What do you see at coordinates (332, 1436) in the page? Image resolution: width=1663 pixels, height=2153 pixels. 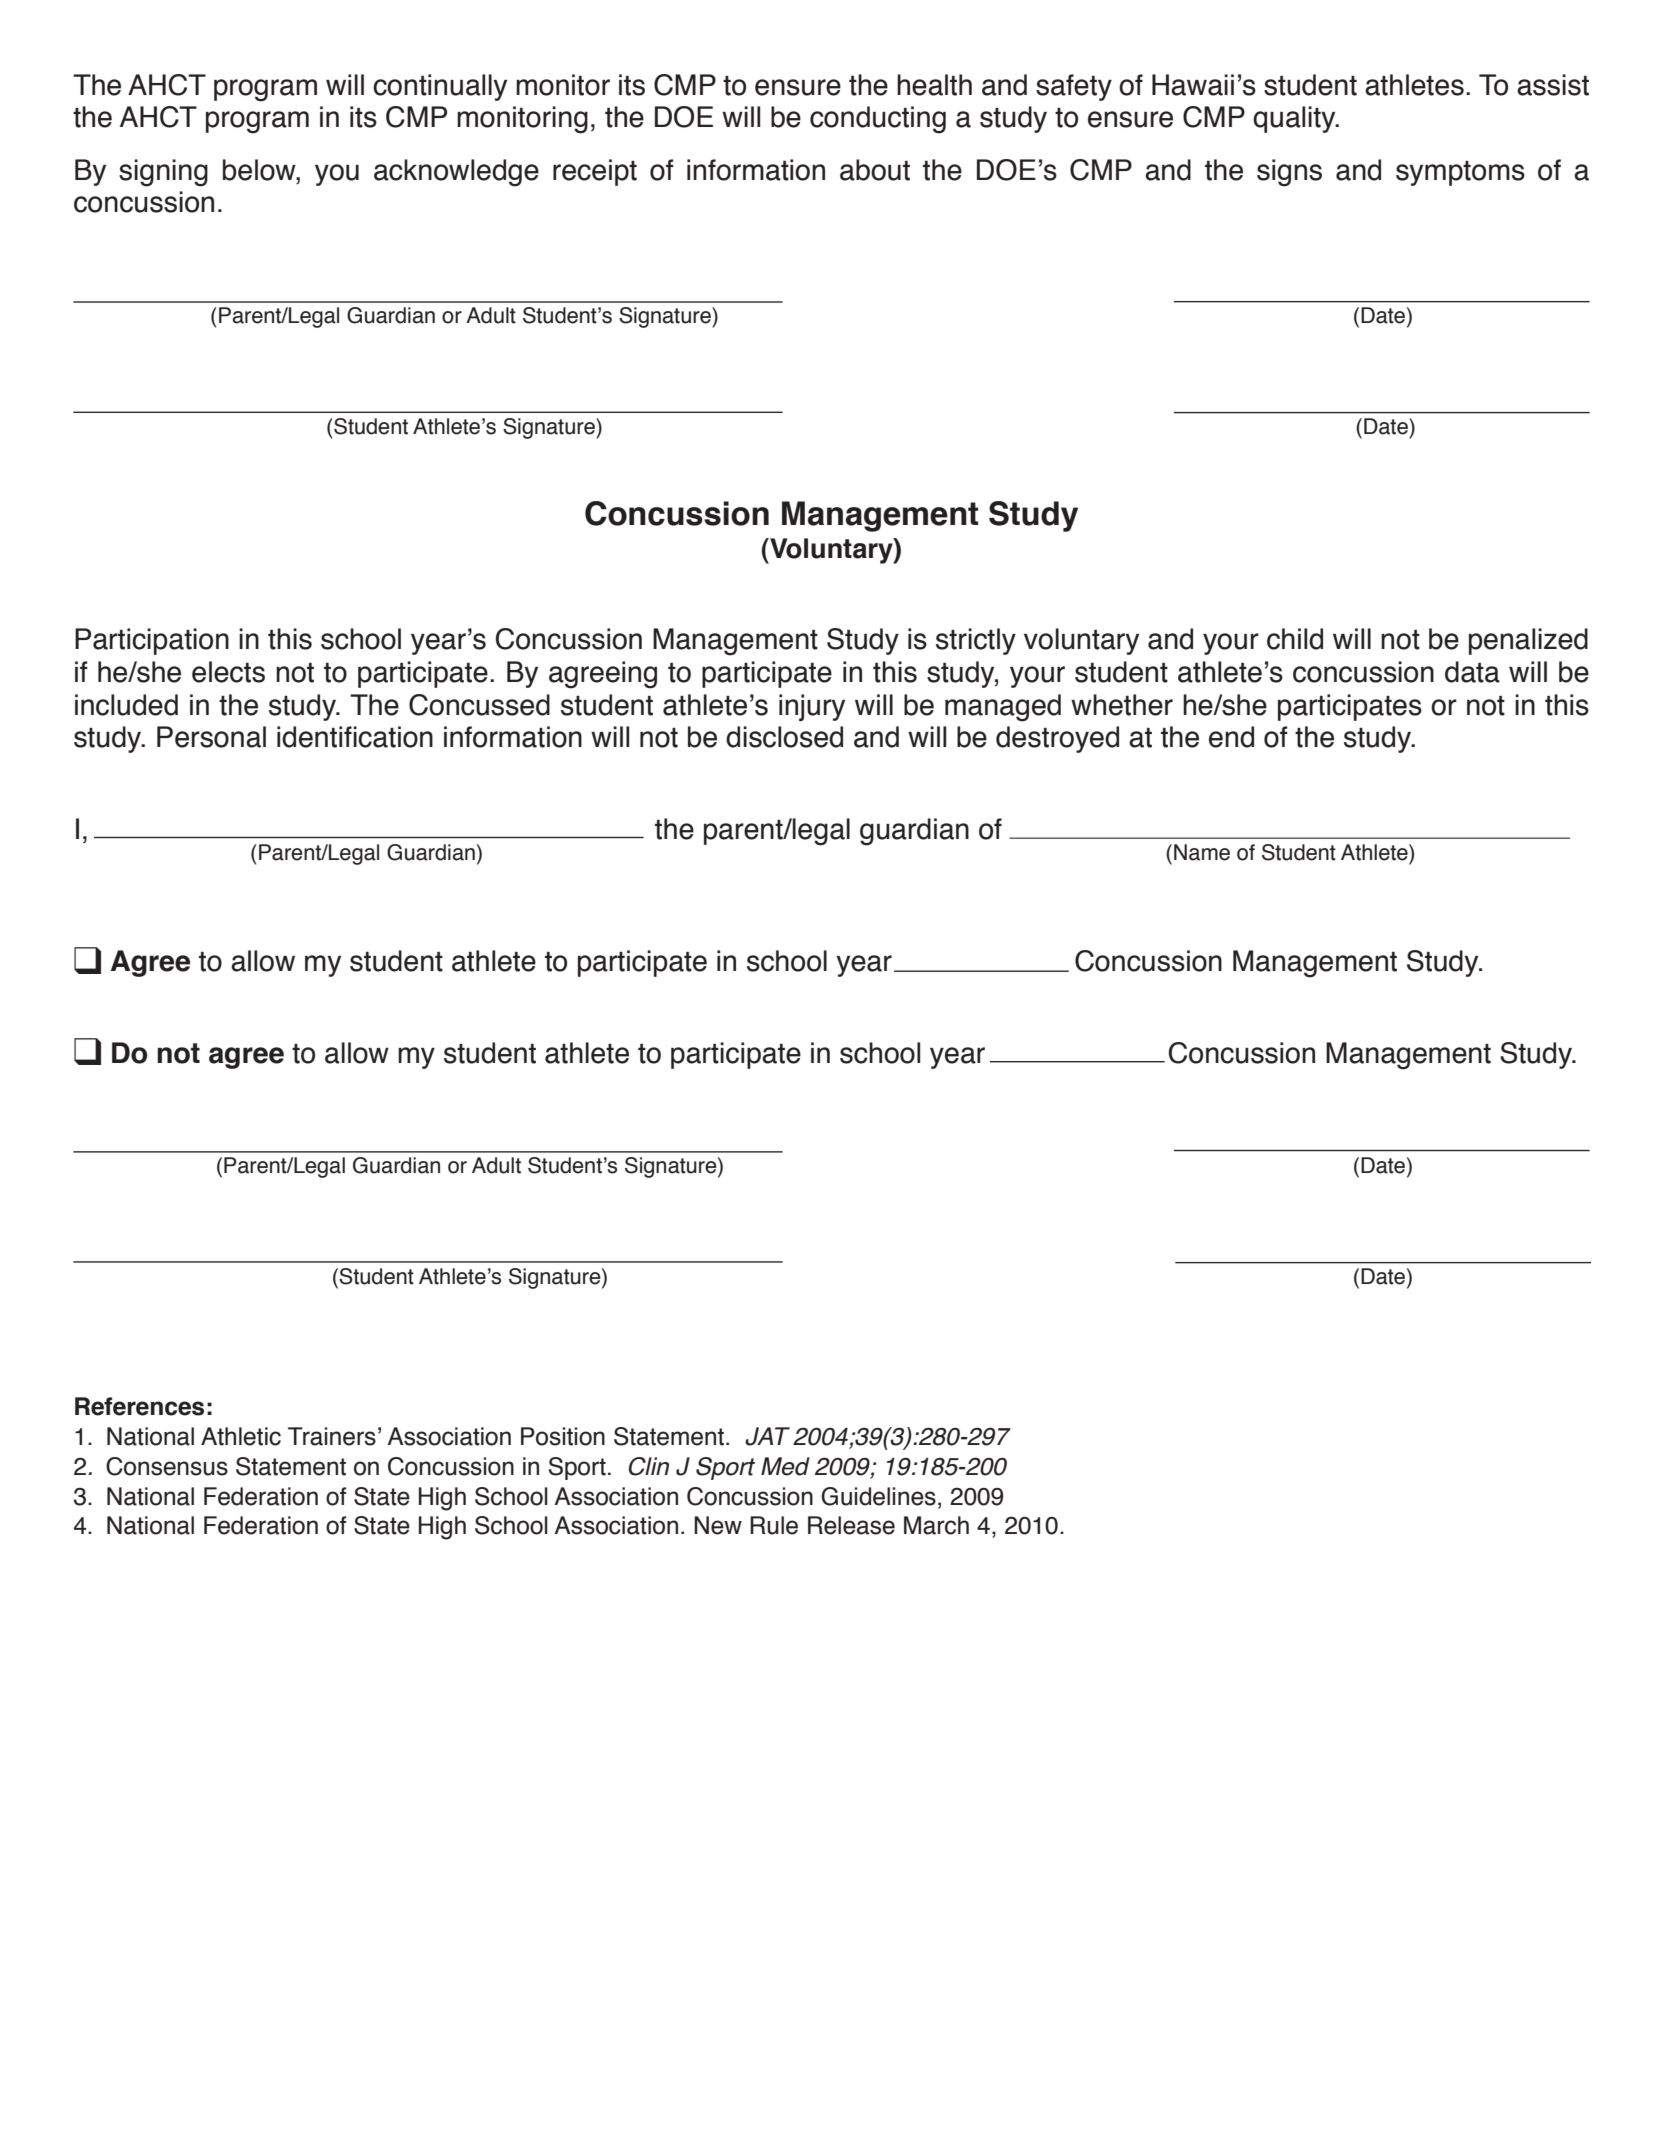 I see `Trainers` at bounding box center [332, 1436].
